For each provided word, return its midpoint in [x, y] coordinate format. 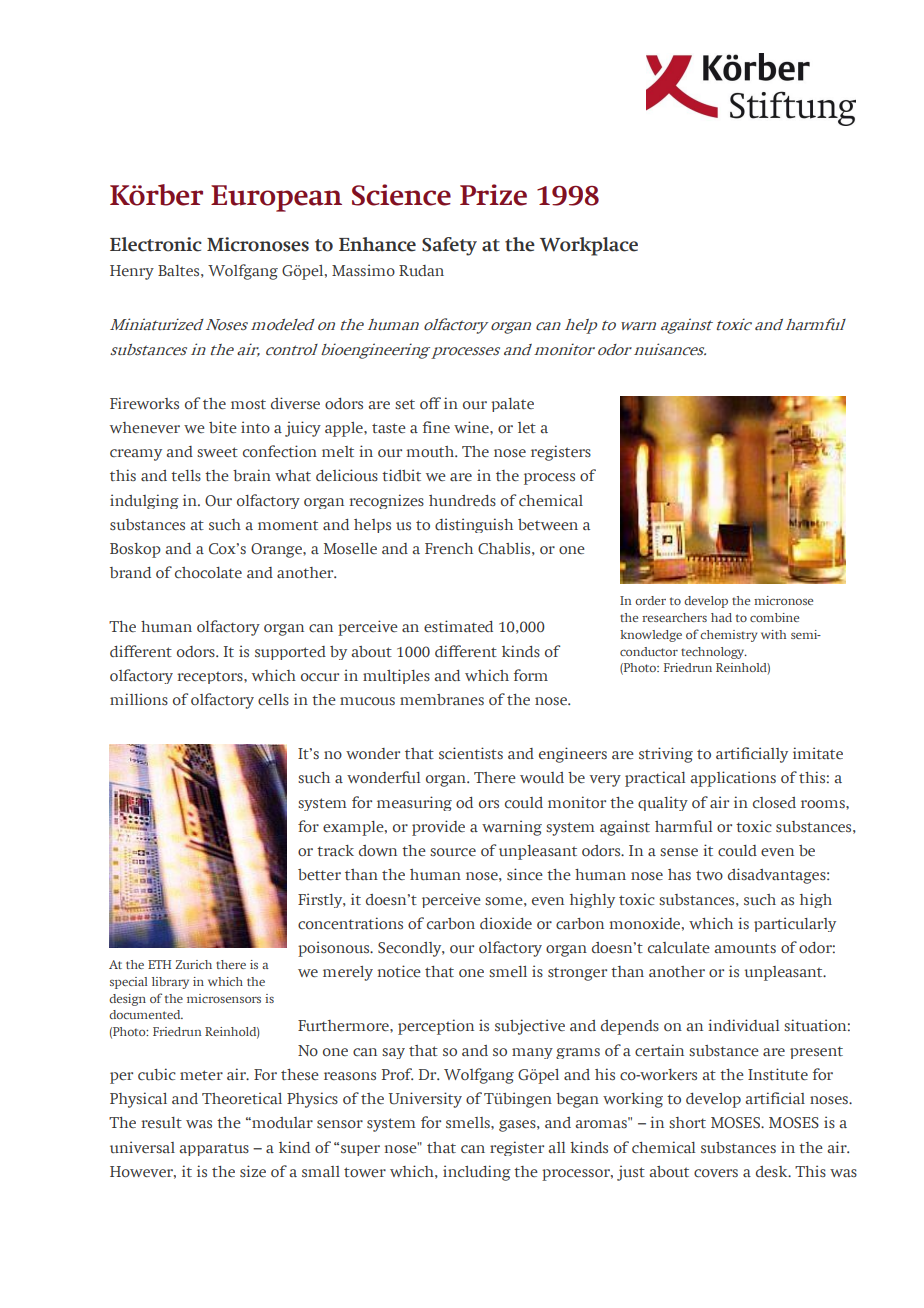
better [319, 874]
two [709, 875]
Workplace [589, 246]
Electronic [156, 244]
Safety [449, 246]
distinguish [474, 525]
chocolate [208, 573]
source [453, 852]
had [721, 617]
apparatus [214, 1149]
